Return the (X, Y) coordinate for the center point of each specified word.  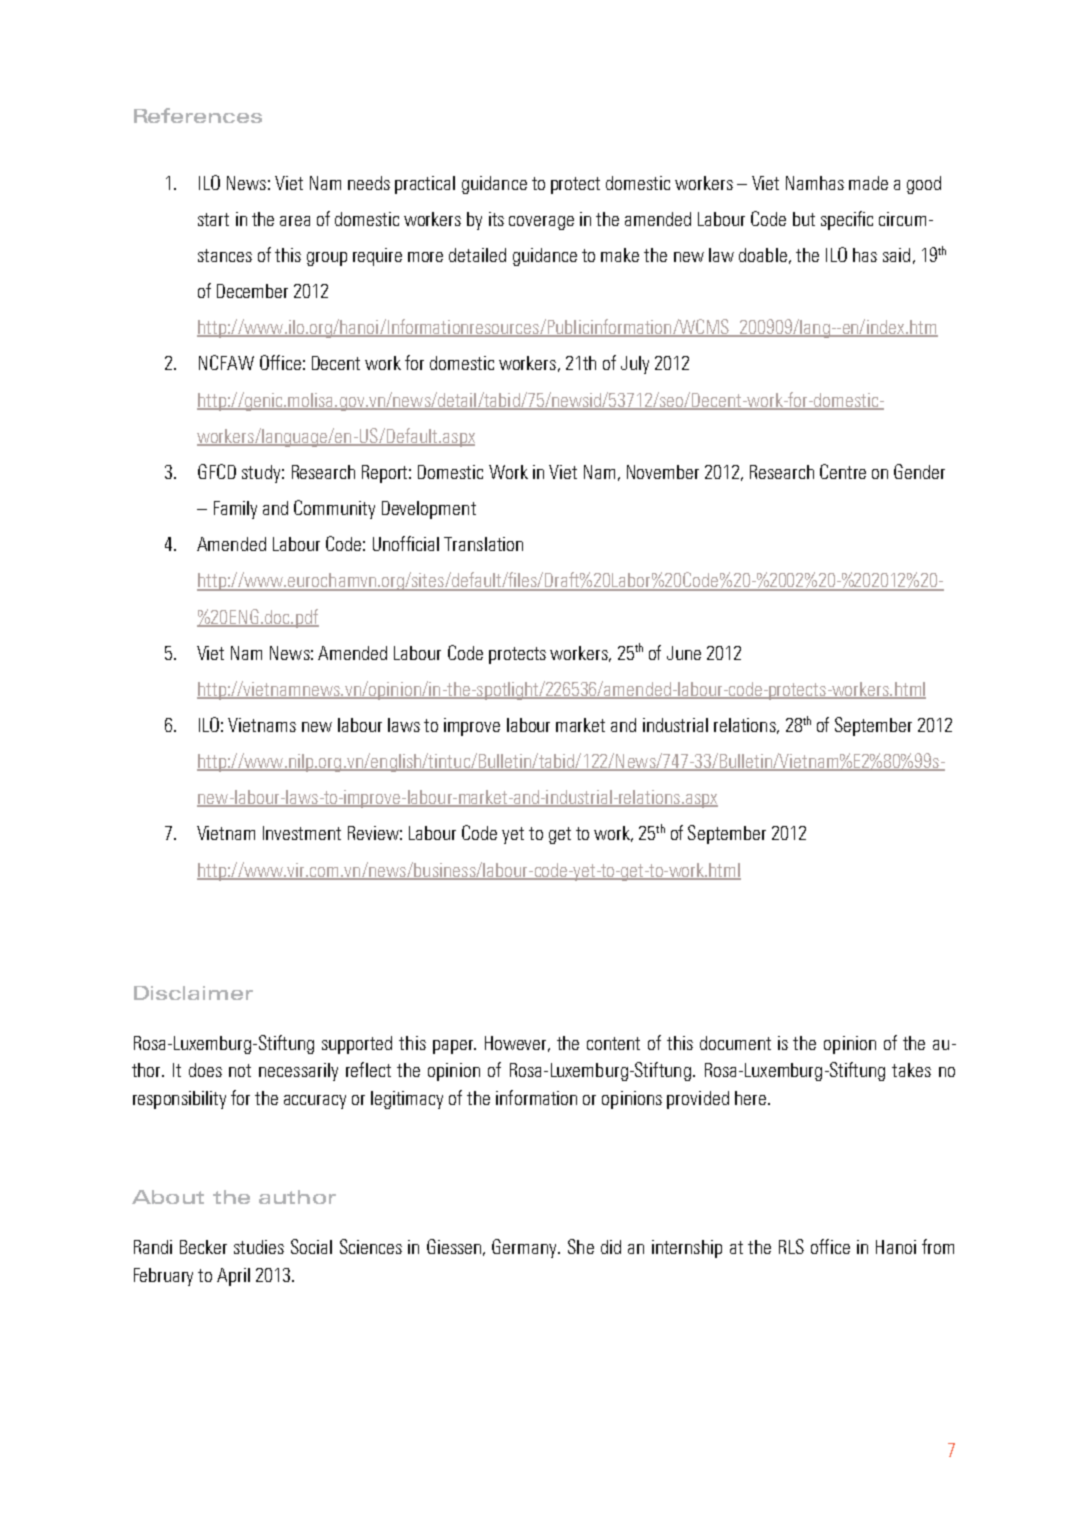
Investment (302, 833)
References (198, 115)
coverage (541, 223)
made (868, 183)
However (517, 1044)
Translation (483, 544)
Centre (843, 471)
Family (235, 510)
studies (259, 1247)
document (735, 1043)
